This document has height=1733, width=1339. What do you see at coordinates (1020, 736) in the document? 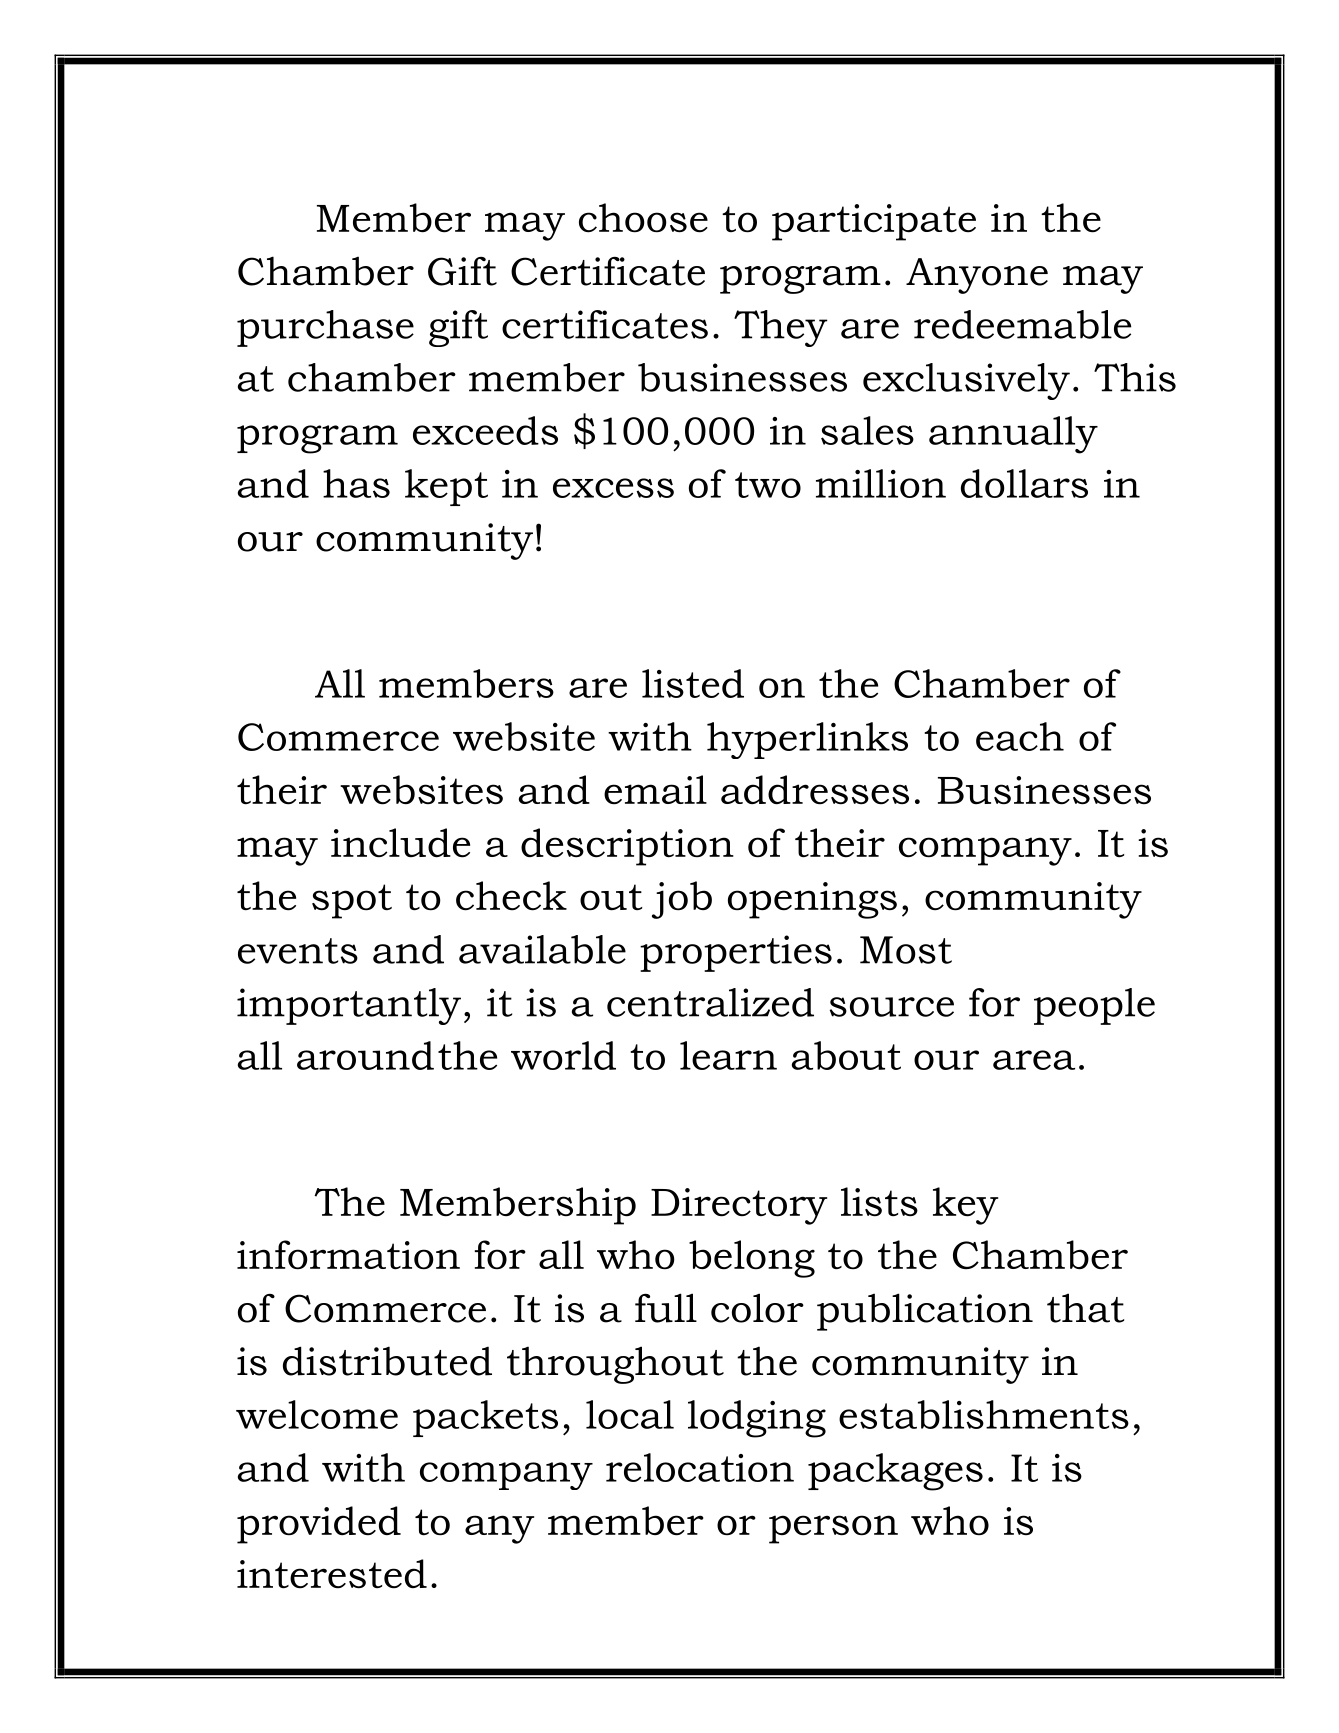
I see `each` at bounding box center [1020, 736].
